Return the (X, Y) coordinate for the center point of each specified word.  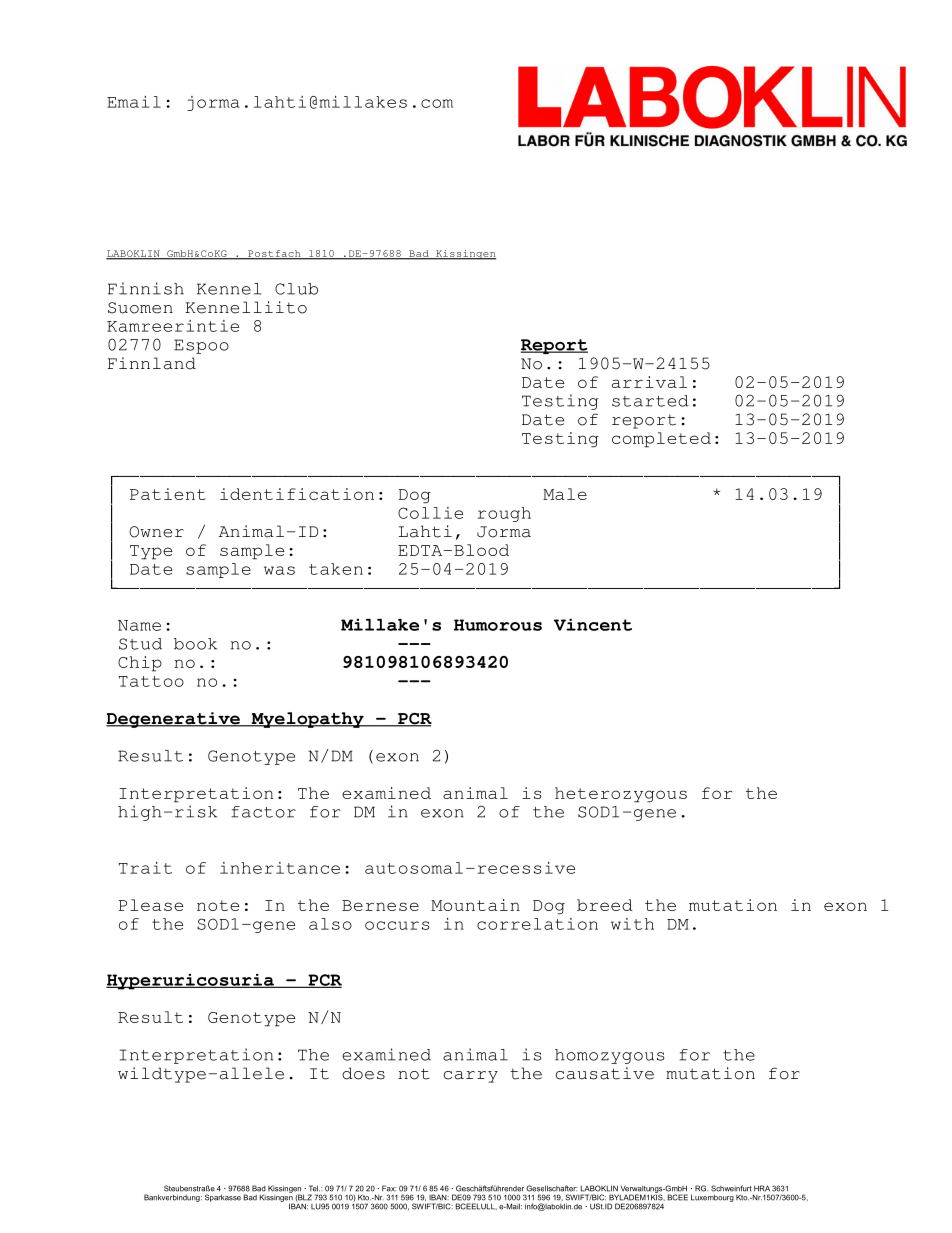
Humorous (498, 625)
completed (661, 440)
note (218, 905)
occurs (397, 925)
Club (296, 289)
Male (565, 494)
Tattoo (151, 681)
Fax (389, 1188)
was (279, 570)
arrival (649, 382)
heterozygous (621, 795)
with (632, 924)
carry (471, 1077)
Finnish (146, 288)
